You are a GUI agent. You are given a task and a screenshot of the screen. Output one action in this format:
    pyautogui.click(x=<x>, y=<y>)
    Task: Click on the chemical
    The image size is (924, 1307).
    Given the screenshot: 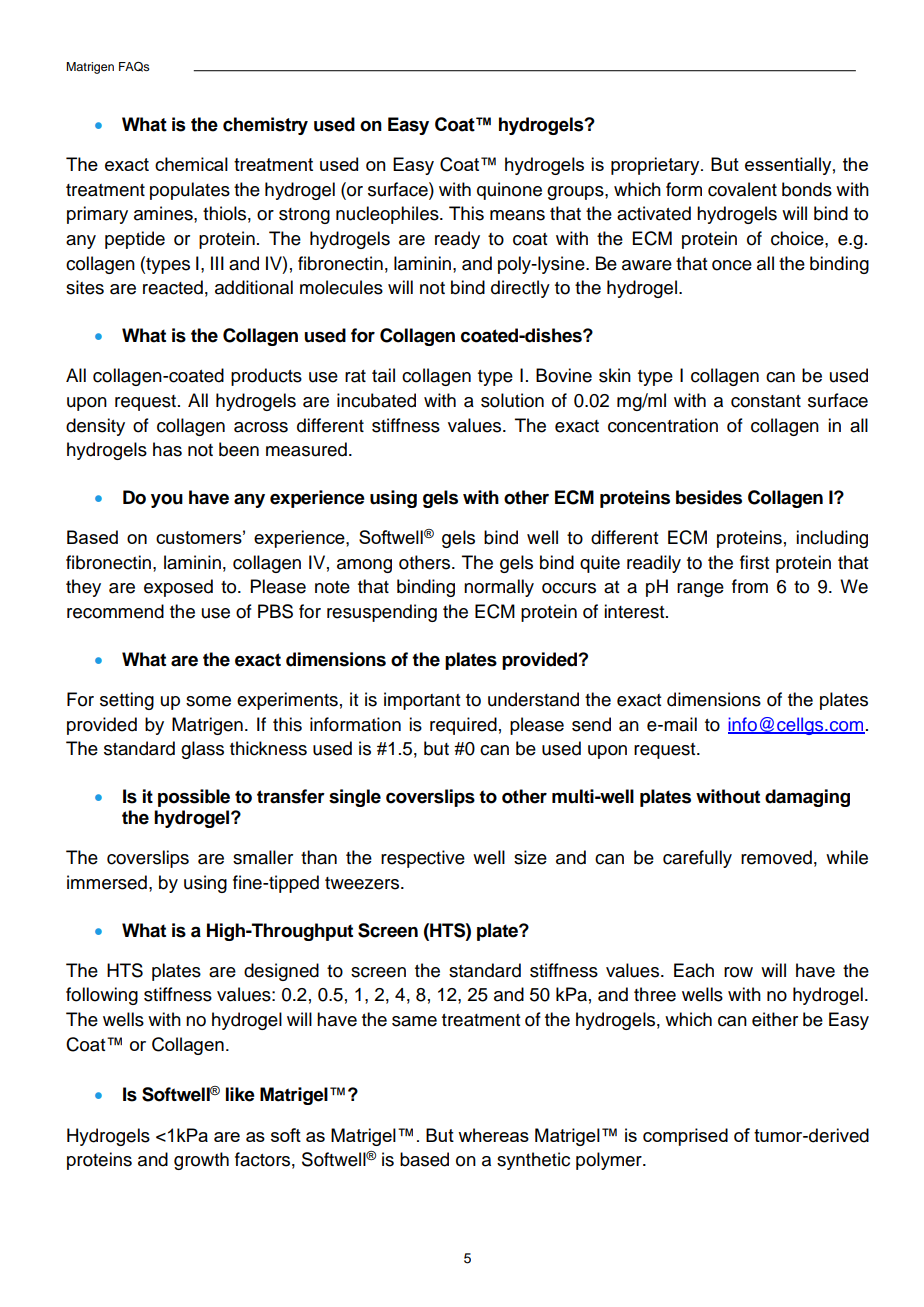 What is the action you would take?
    pyautogui.click(x=191, y=164)
